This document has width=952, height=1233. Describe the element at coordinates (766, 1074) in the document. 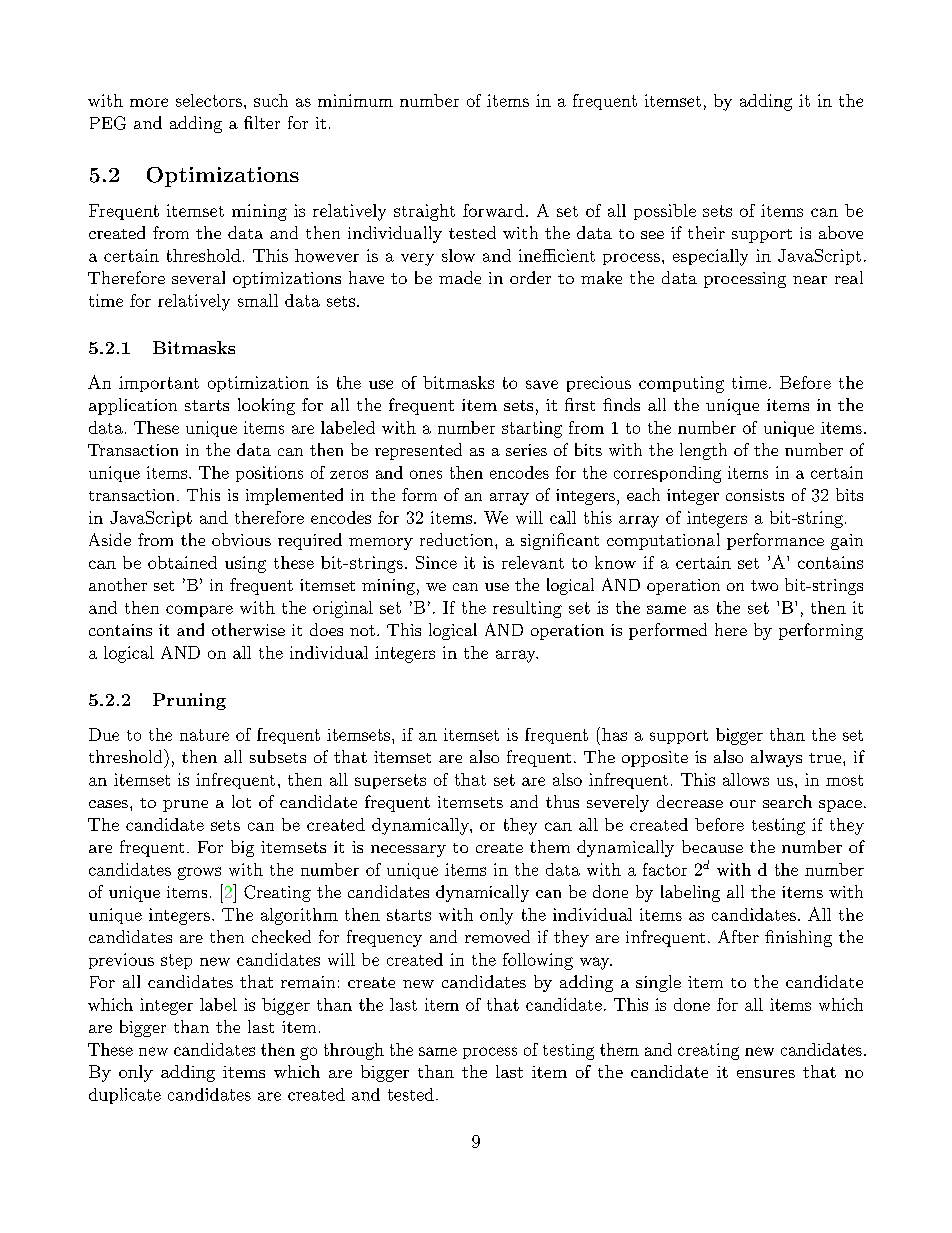

I see `ensures` at that location.
